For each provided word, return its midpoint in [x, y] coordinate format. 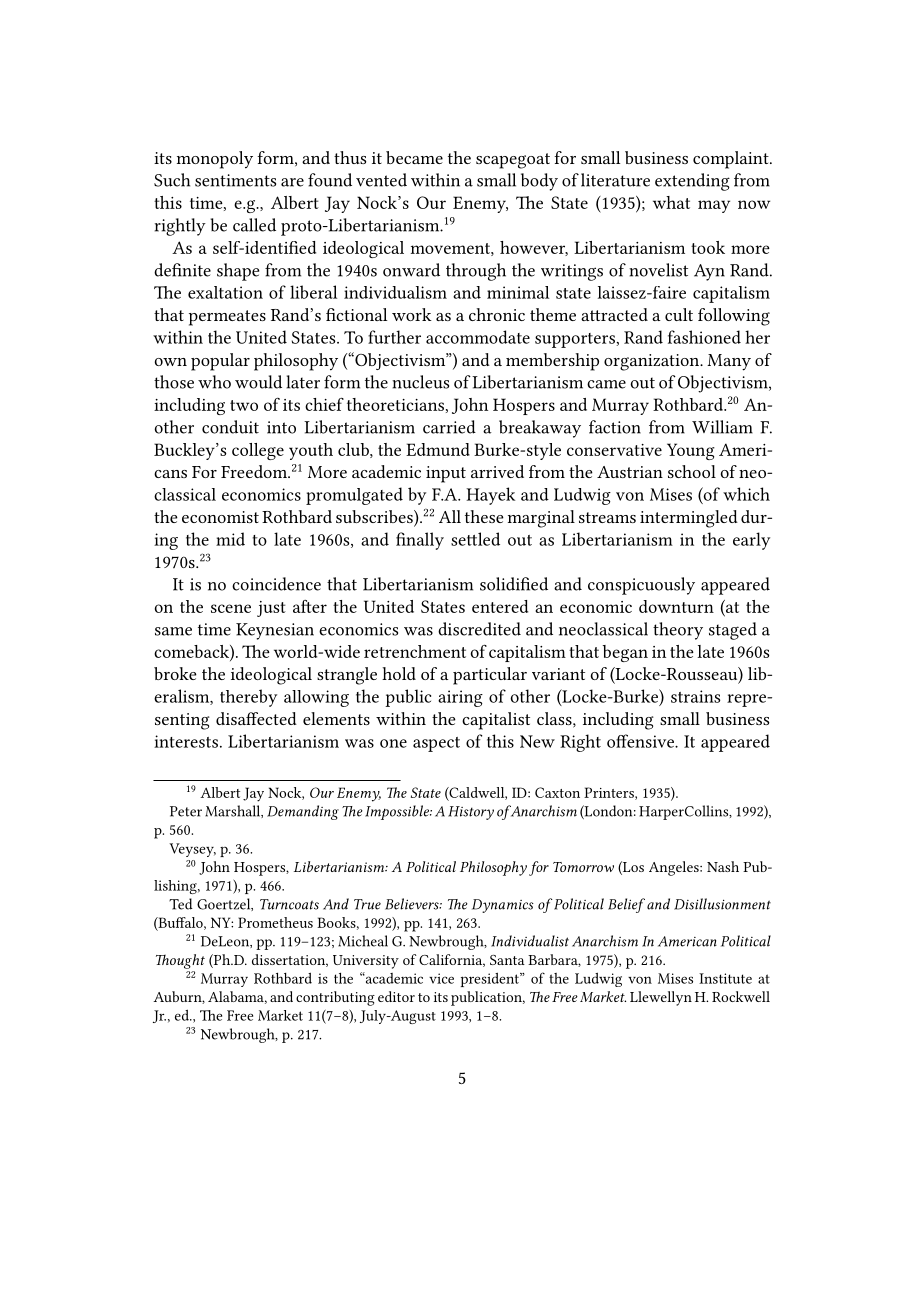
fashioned [704, 337]
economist [220, 517]
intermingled [689, 519]
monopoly [215, 160]
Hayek [490, 496]
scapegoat [513, 161]
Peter [186, 811]
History [471, 813]
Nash [723, 866]
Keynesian [275, 631]
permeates [227, 318]
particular [490, 676]
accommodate [478, 337]
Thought [180, 961]
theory [678, 631]
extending [692, 182]
